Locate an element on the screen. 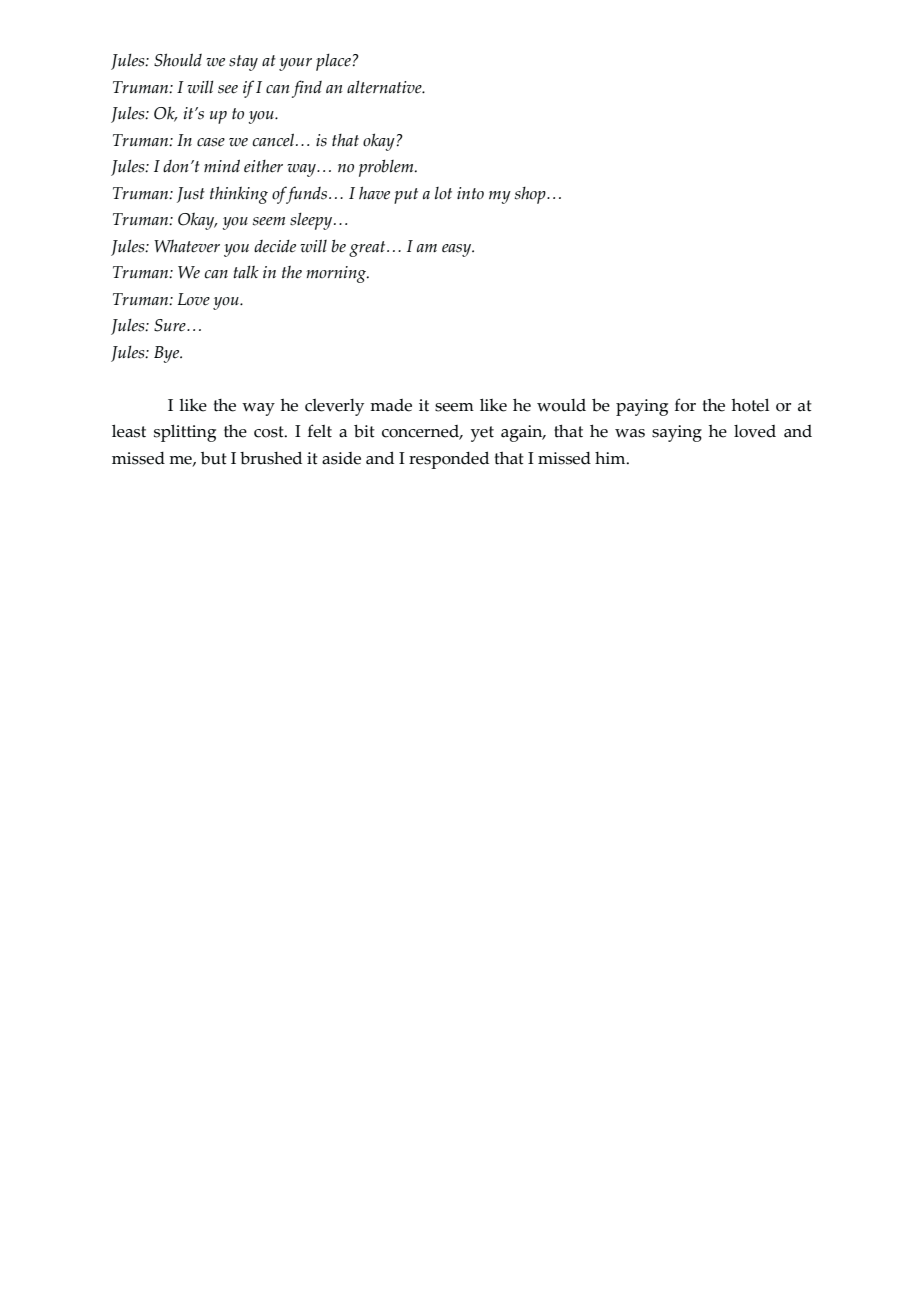 This screenshot has height=1309, width=924. lot is located at coordinates (443, 193).
